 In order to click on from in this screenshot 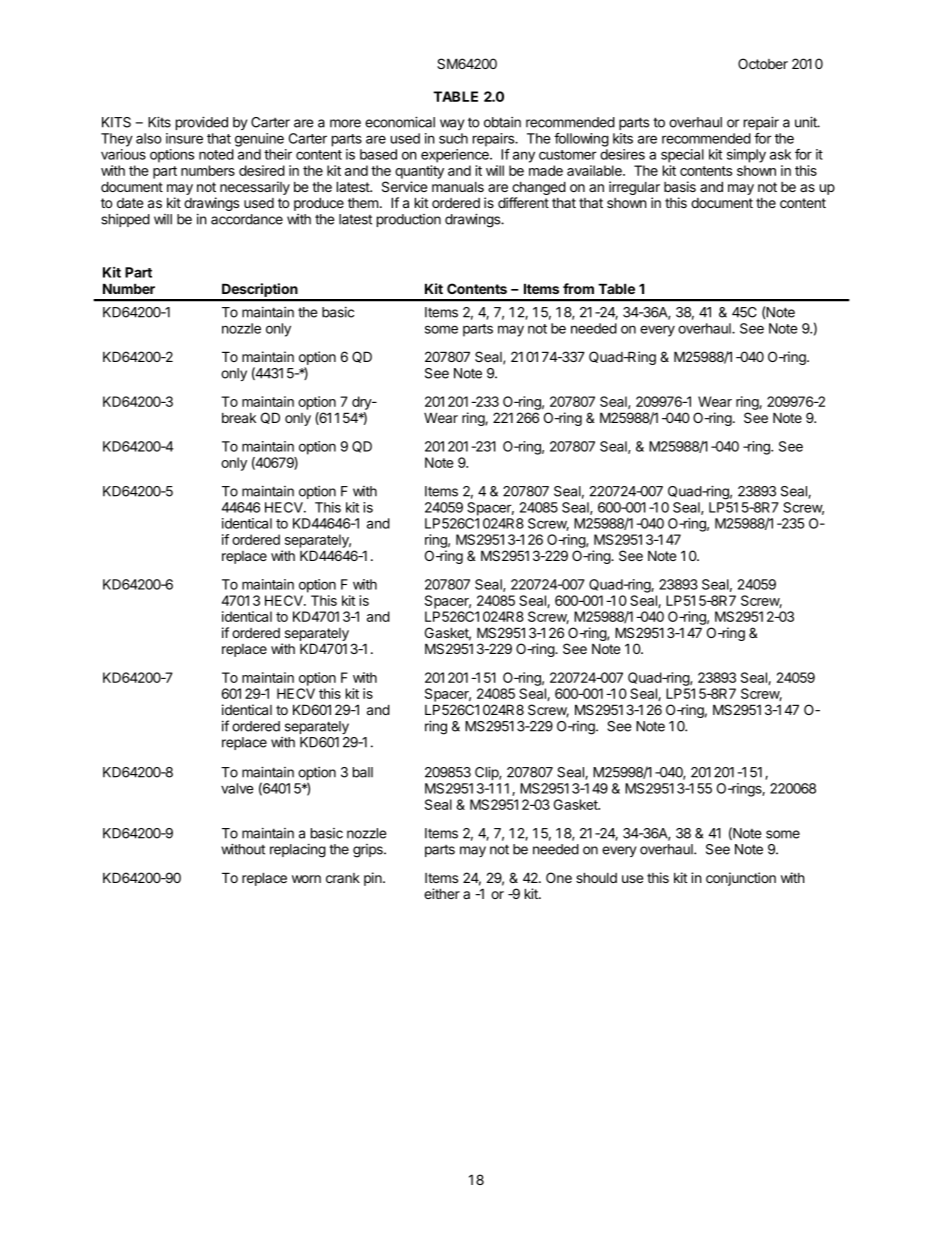, I will do `click(578, 288)`.
